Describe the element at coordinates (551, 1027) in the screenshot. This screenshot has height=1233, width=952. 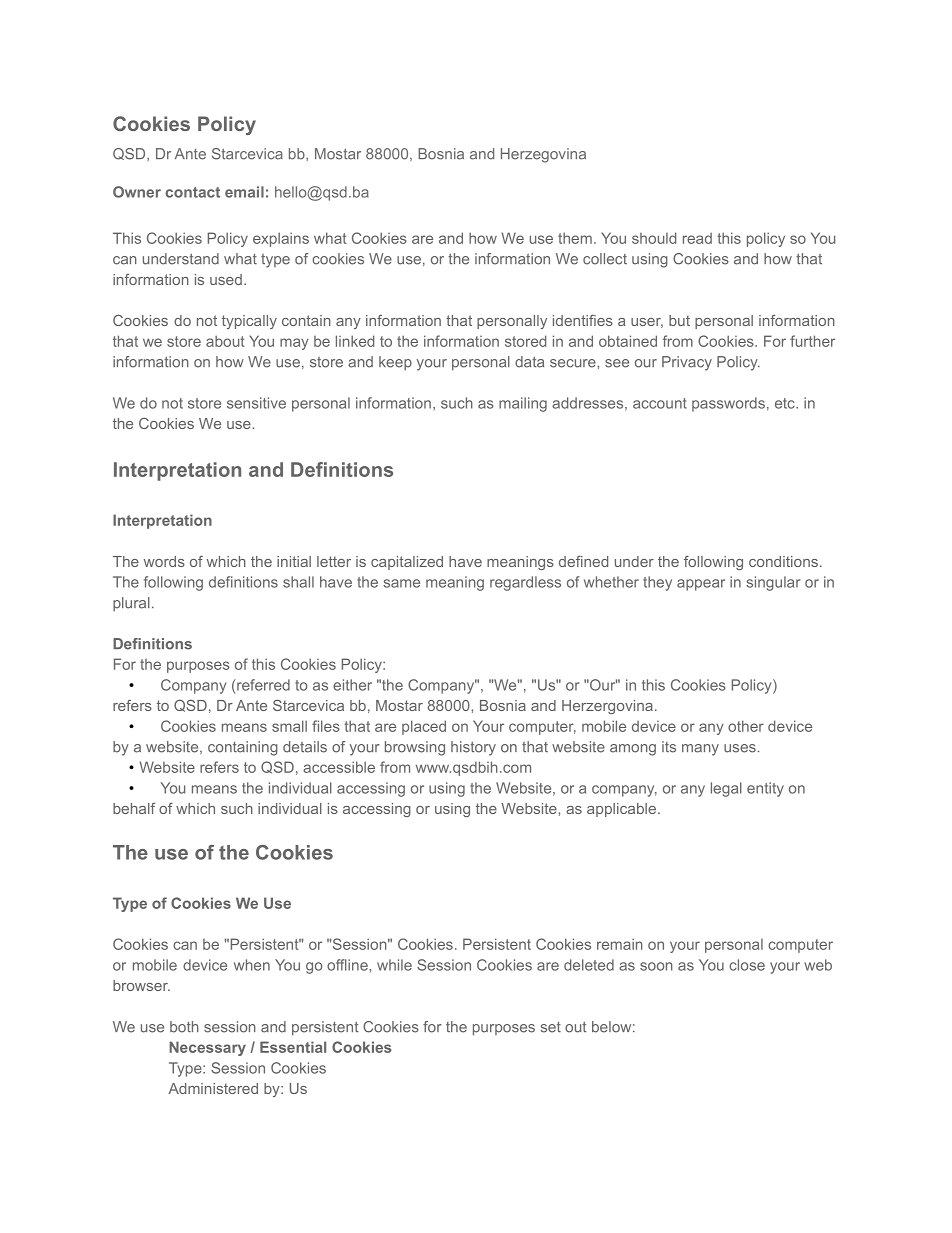
I see `set` at that location.
